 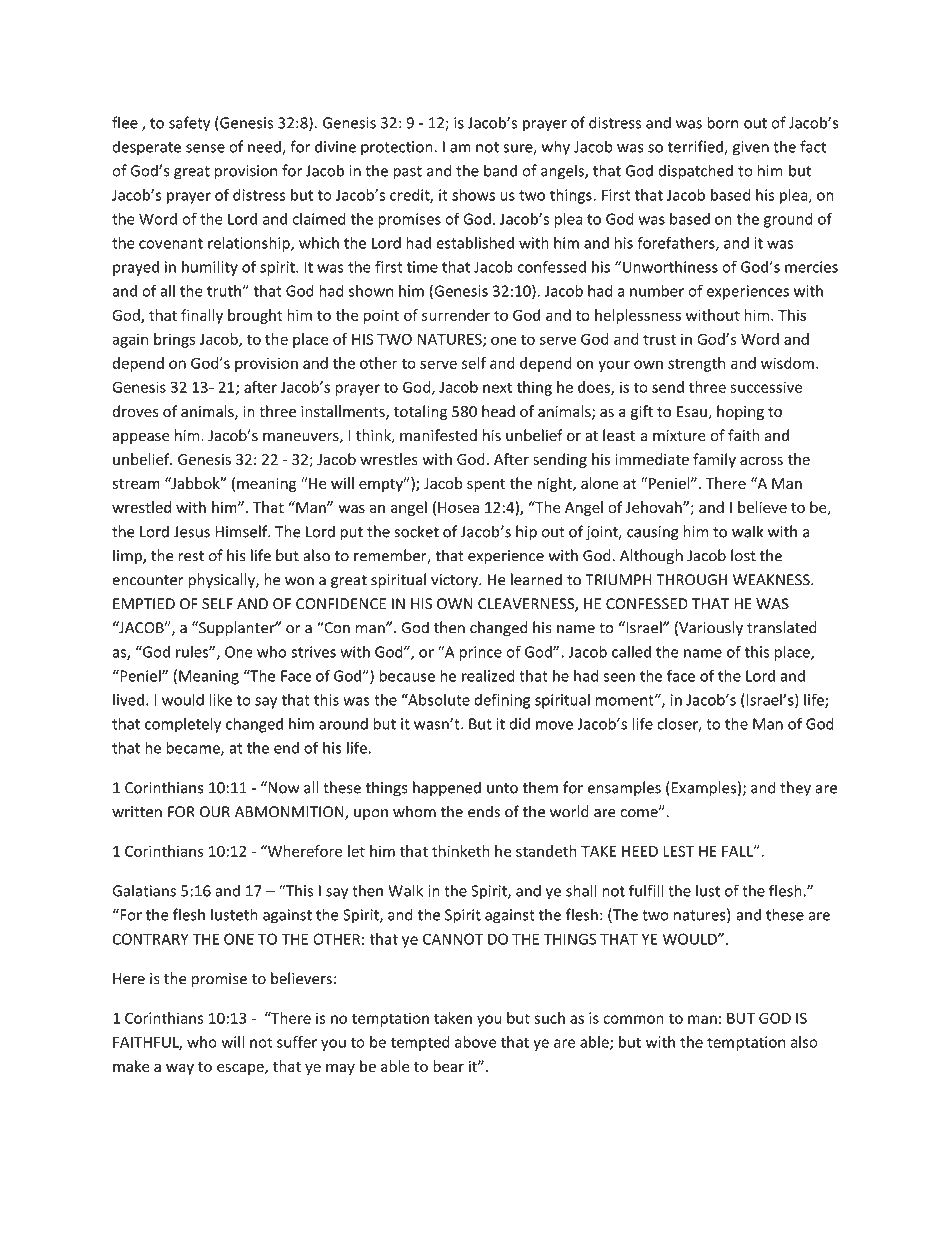 What do you see at coordinates (148, 580) in the document?
I see `encounter` at bounding box center [148, 580].
